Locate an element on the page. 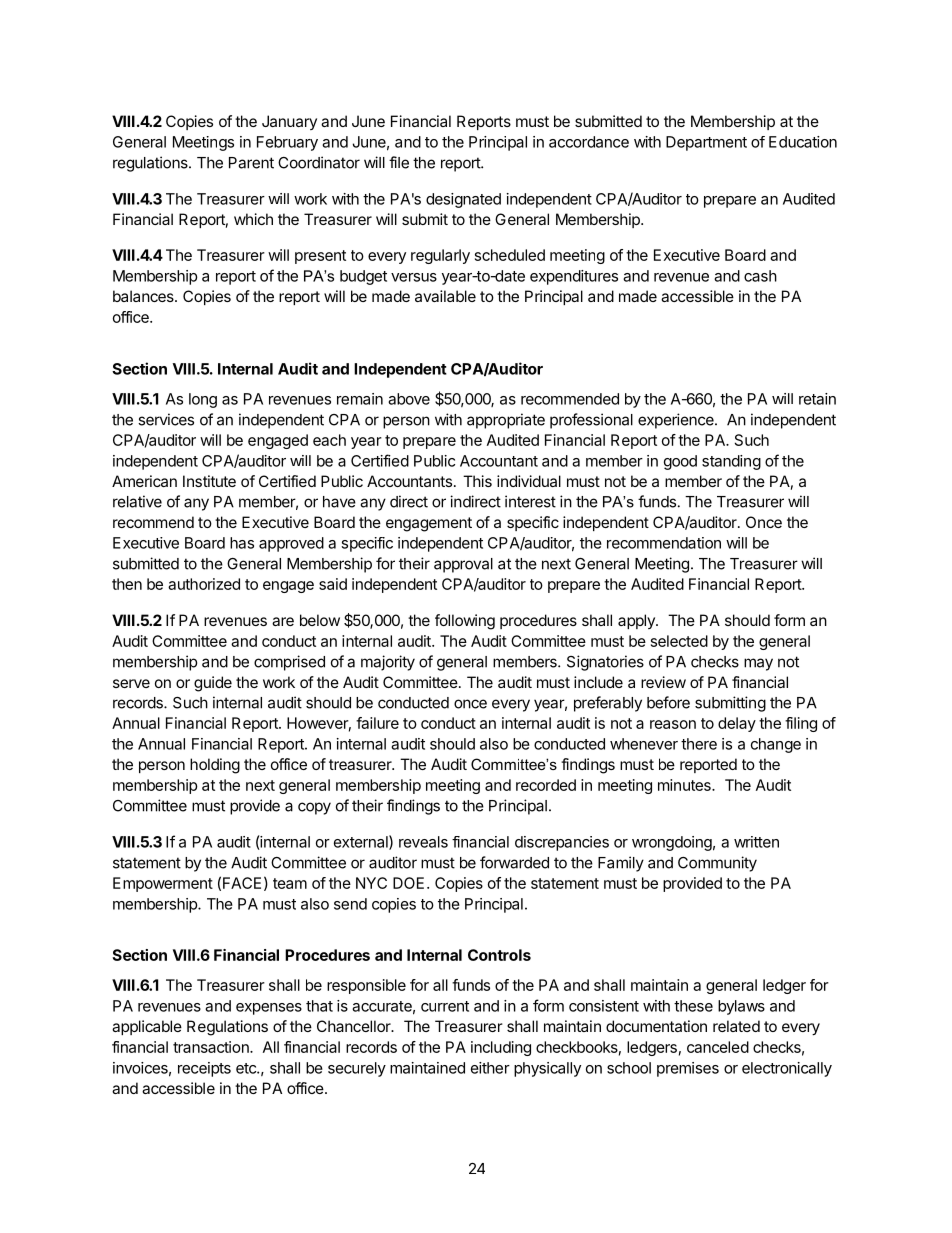 The image size is (952, 1233). Department is located at coordinates (706, 143).
